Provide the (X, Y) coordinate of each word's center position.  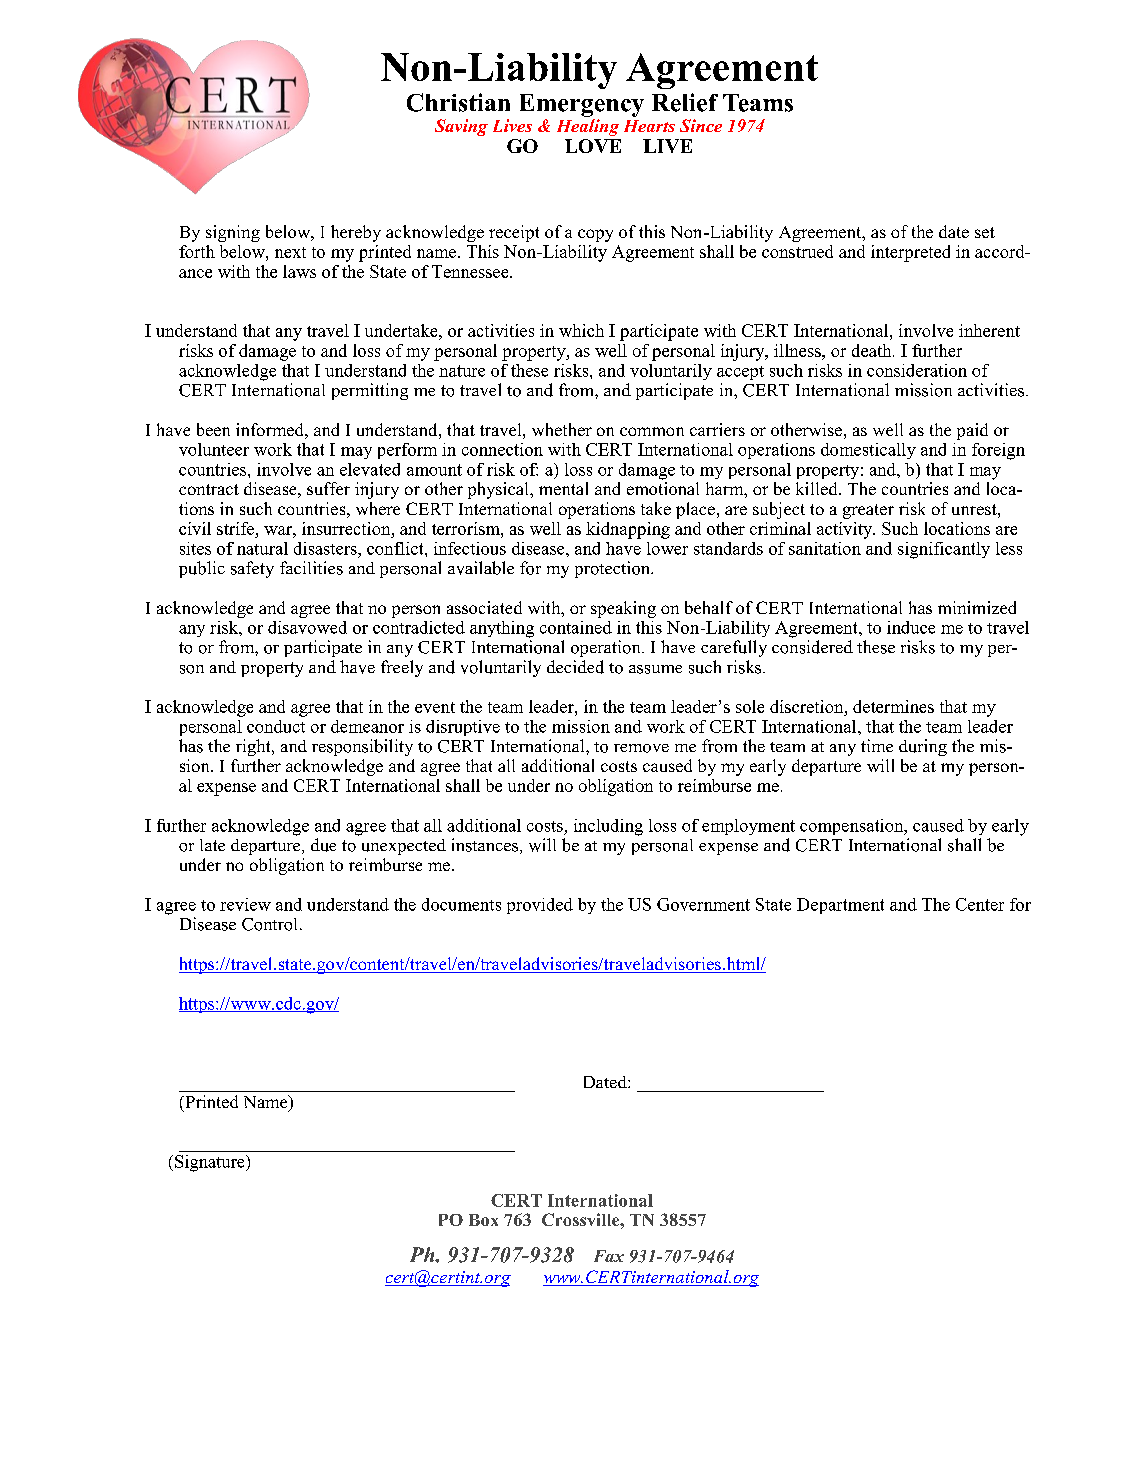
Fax (609, 1256)
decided (575, 667)
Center (980, 904)
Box (483, 1220)
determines (893, 706)
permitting (370, 391)
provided (540, 906)
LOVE (593, 146)
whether (562, 429)
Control (269, 924)
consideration (917, 370)
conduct (276, 726)
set (985, 232)
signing (233, 233)
